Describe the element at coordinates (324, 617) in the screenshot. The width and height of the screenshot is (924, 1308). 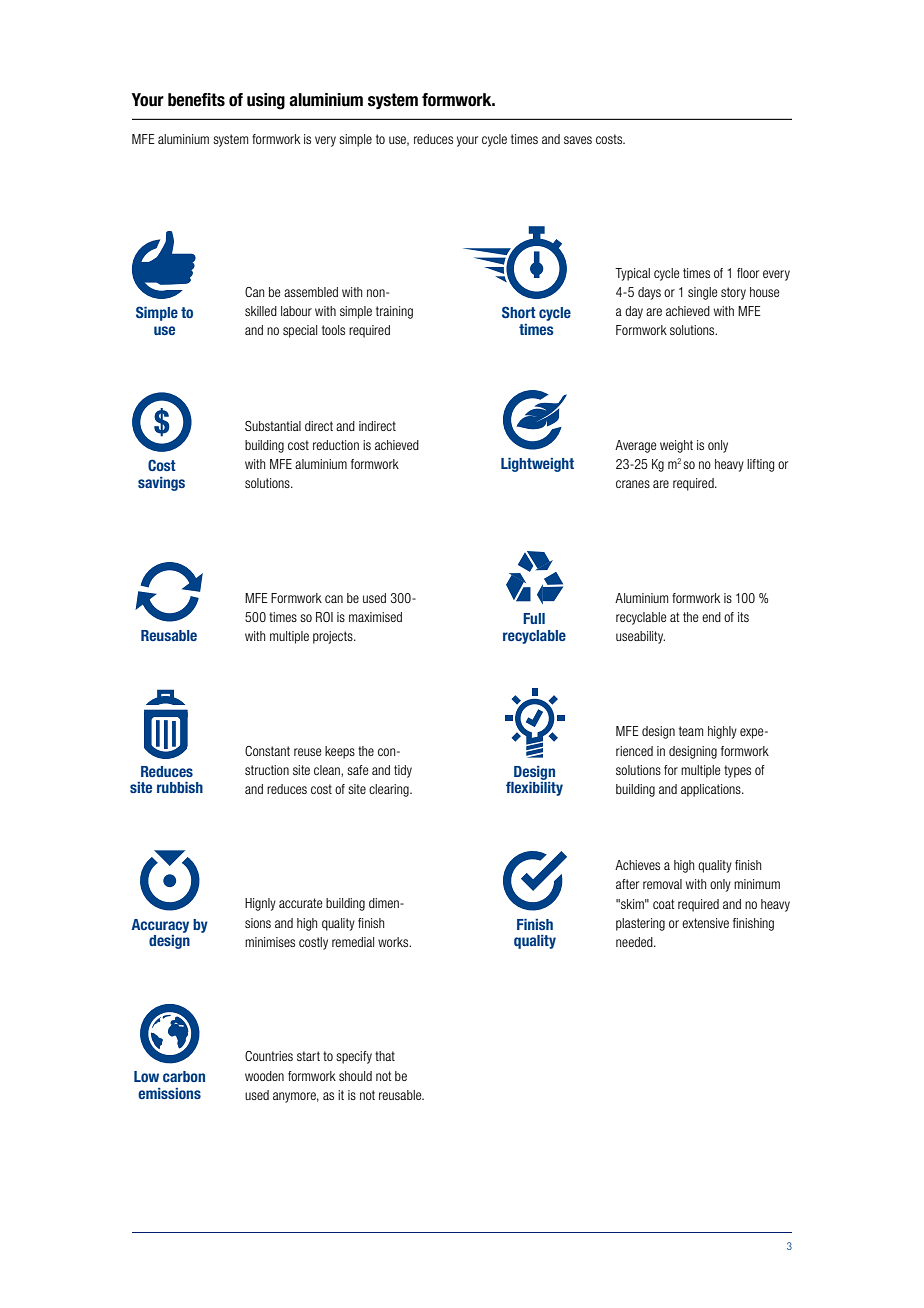
I see `ROI` at that location.
